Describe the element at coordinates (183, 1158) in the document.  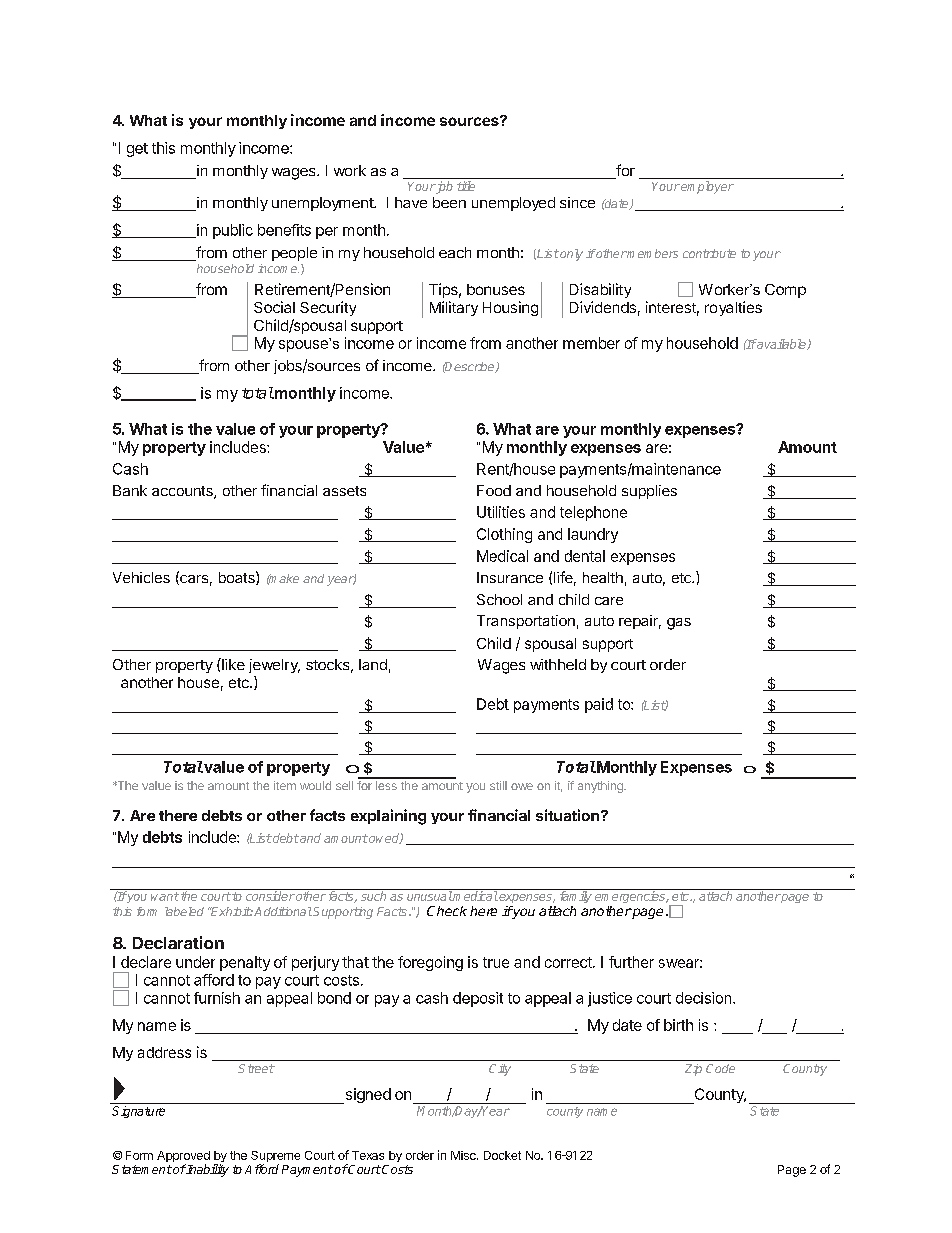
I see `Approved` at that location.
